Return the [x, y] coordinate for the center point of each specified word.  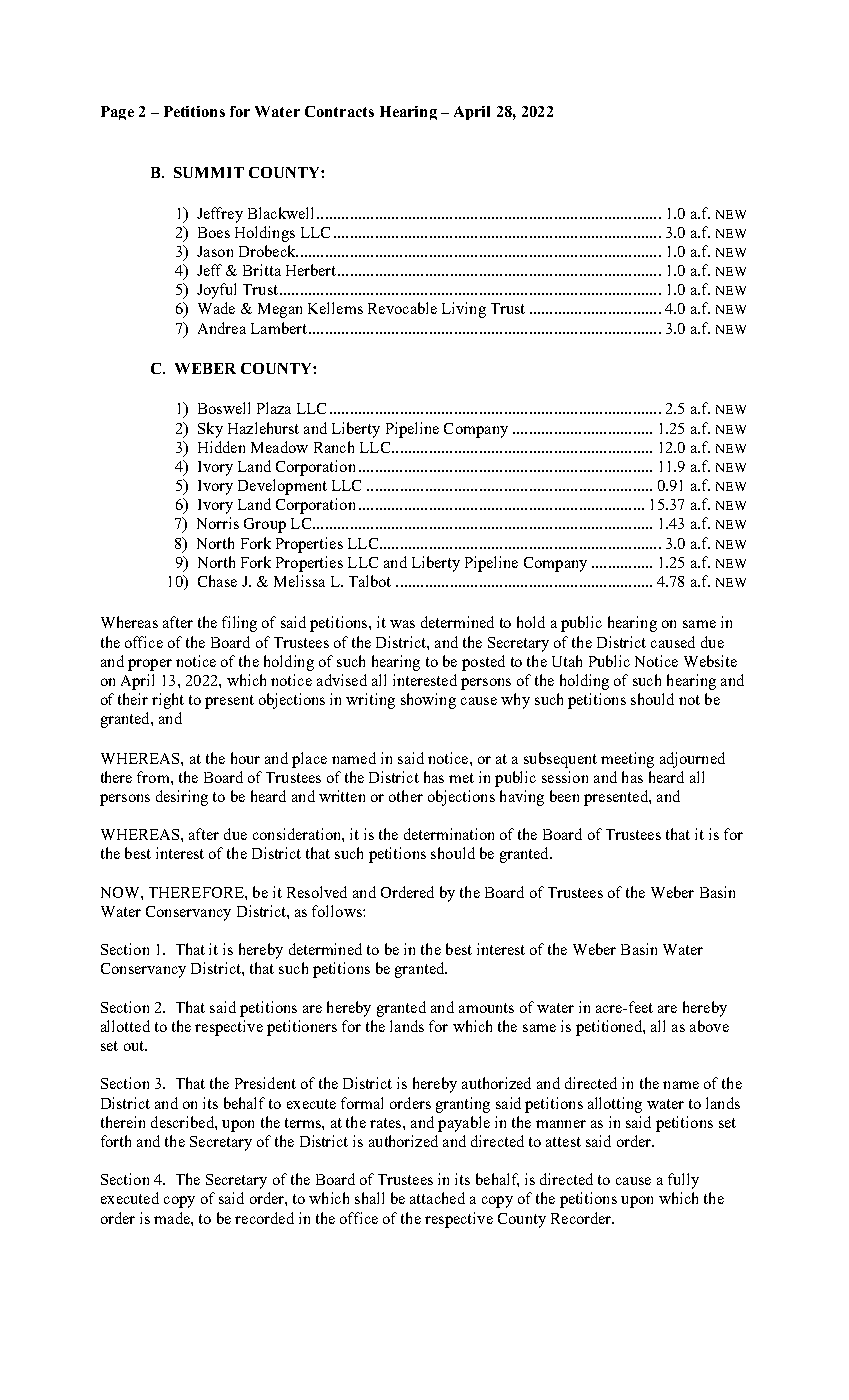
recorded [264, 1218]
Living [464, 310]
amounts [486, 1008]
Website [710, 661]
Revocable [402, 308]
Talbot [370, 581]
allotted [125, 1026]
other [406, 796]
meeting [627, 760]
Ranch [334, 447]
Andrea [222, 328]
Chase [217, 581]
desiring [182, 798]
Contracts [339, 111]
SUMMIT [209, 172]
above [709, 1026]
